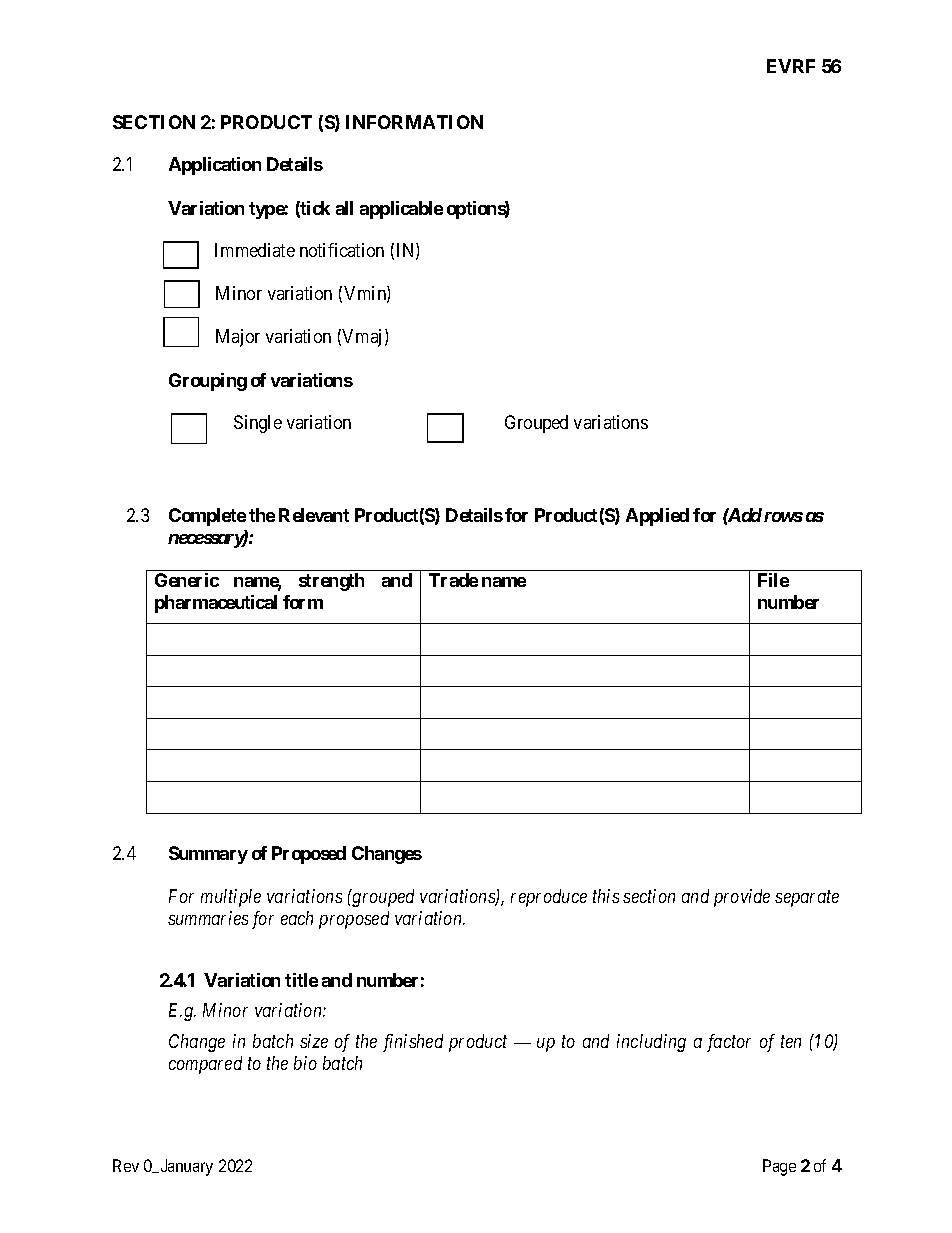 The width and height of the page is (952, 1233). Describe the element at coordinates (401, 210) in the page. I see `applicable` at that location.
